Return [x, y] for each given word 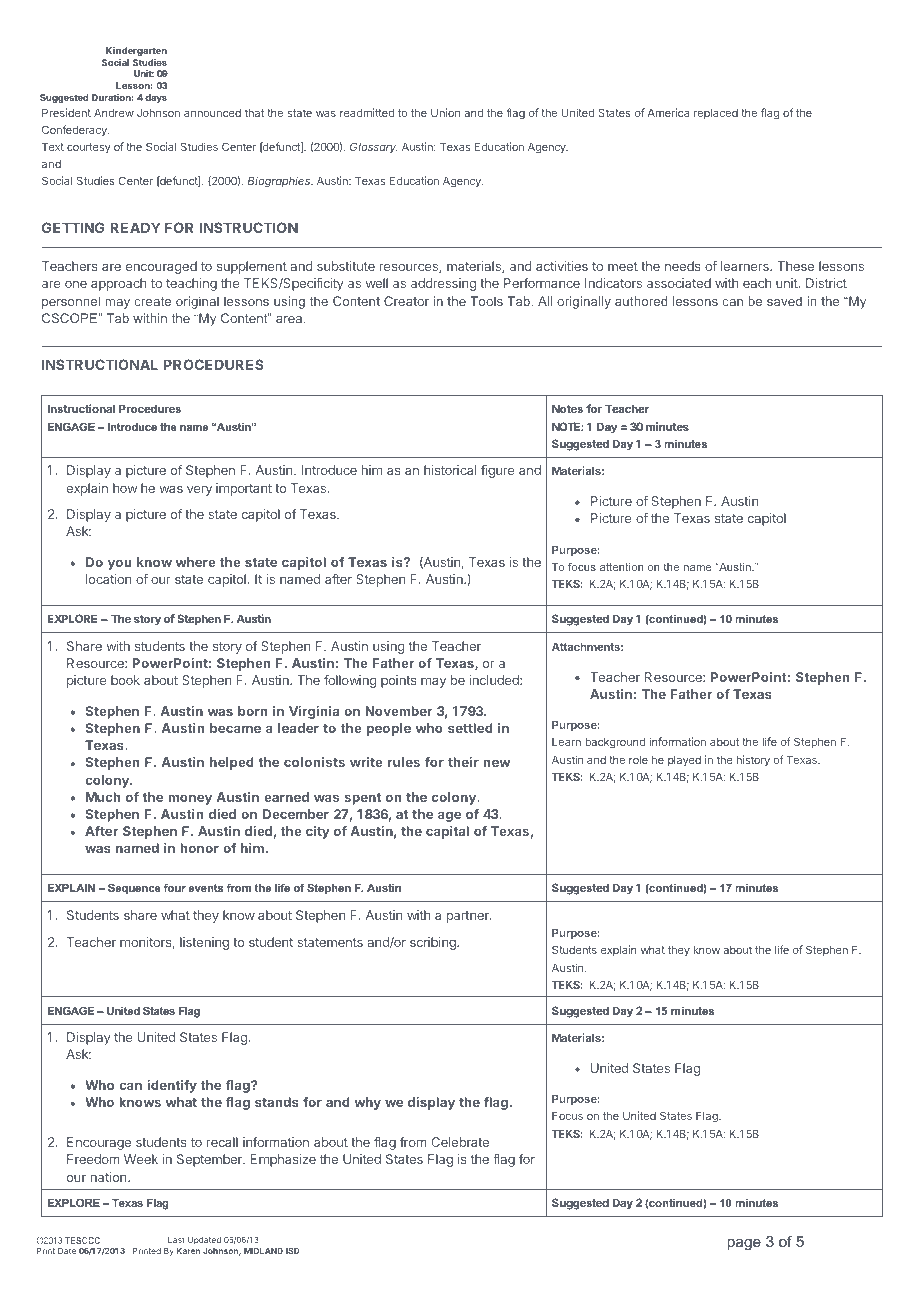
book [125, 680]
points [398, 681]
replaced [716, 113]
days [156, 98]
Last [176, 1240]
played [684, 761]
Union [445, 112]
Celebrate [460, 1142]
